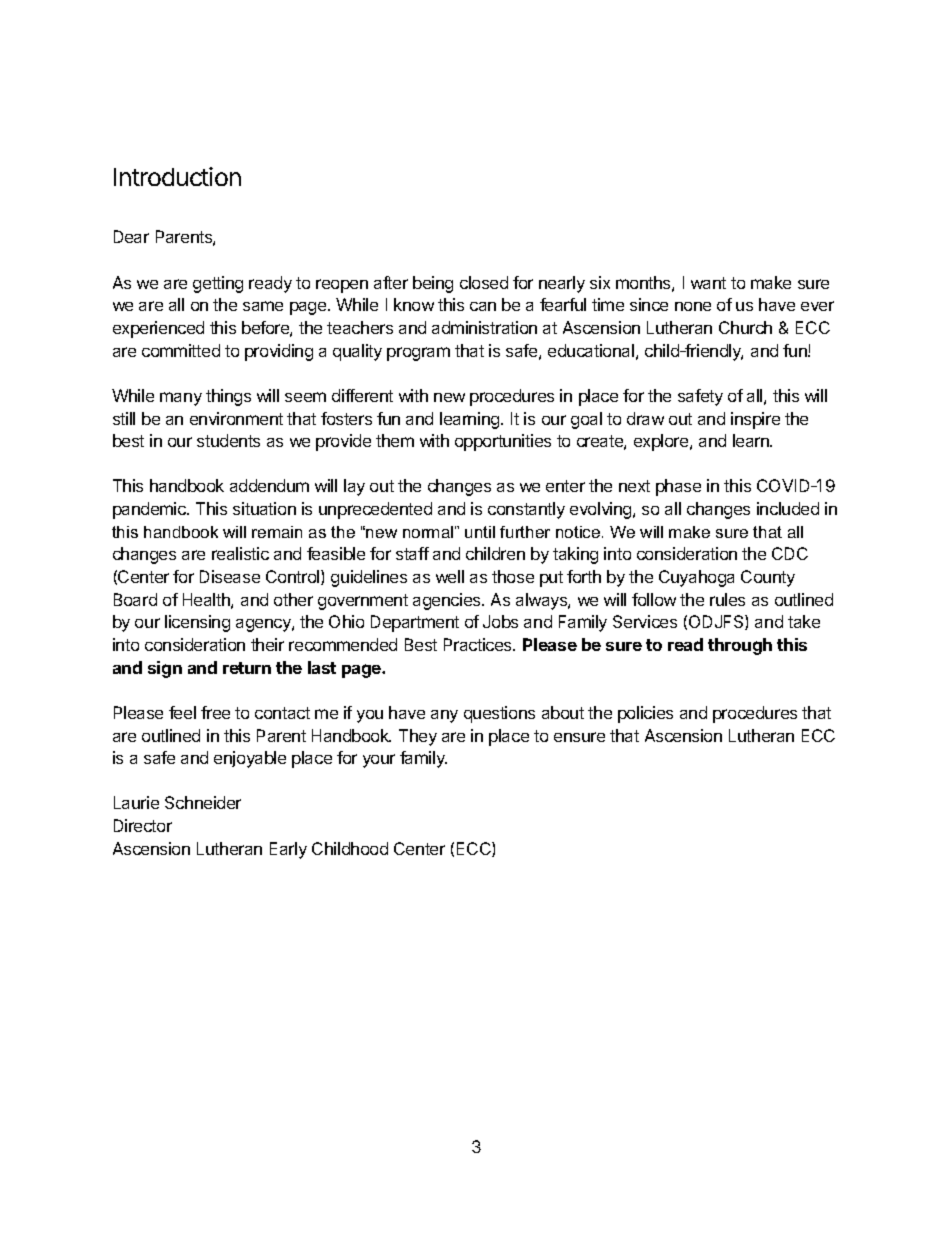 The height and width of the screenshot is (1233, 952). What do you see at coordinates (177, 176) in the screenshot?
I see `Introduction` at bounding box center [177, 176].
